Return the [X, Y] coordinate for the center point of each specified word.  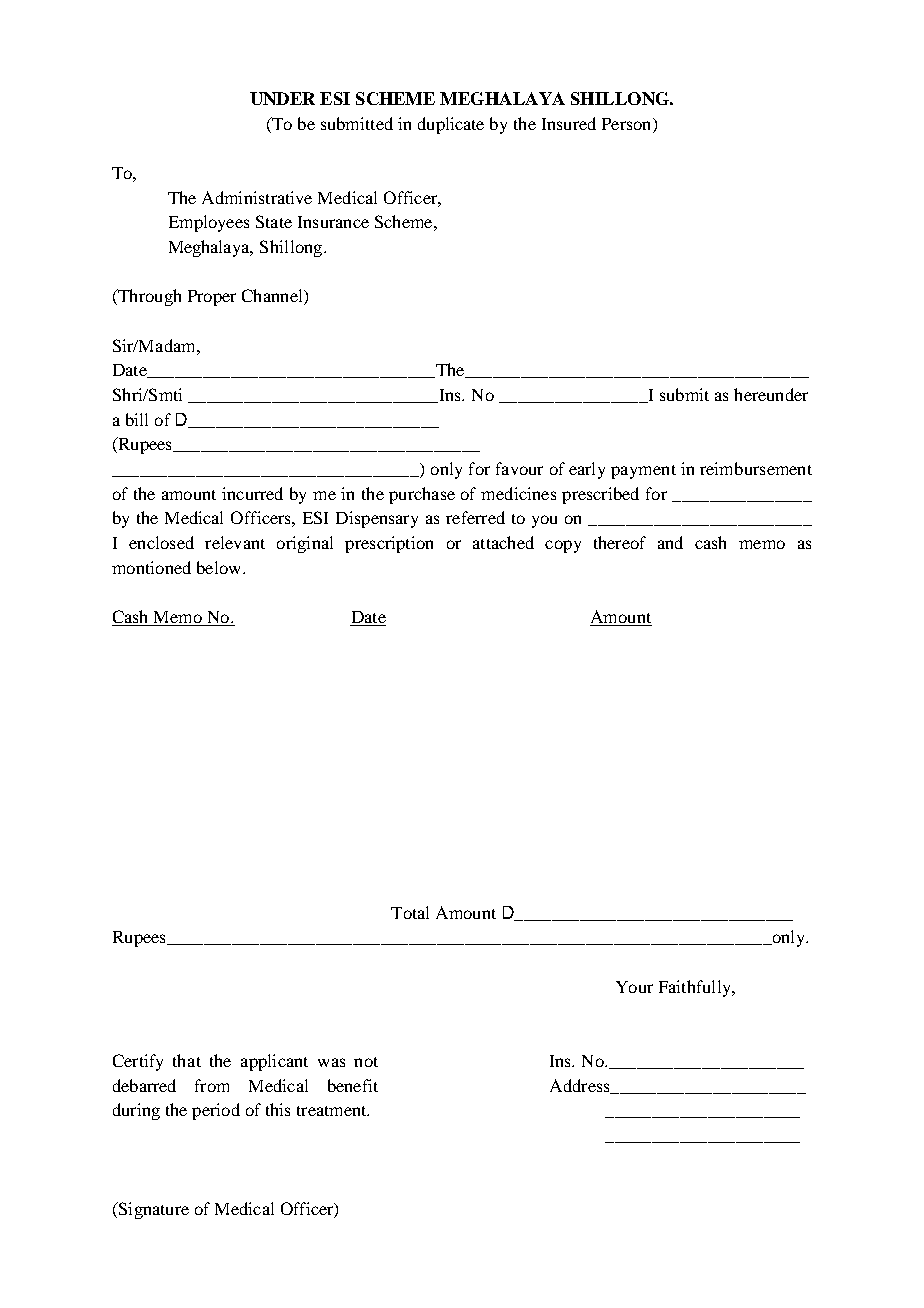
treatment [333, 1111]
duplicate [451, 125]
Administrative [257, 197]
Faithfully [696, 988]
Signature [152, 1210]
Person [628, 124]
